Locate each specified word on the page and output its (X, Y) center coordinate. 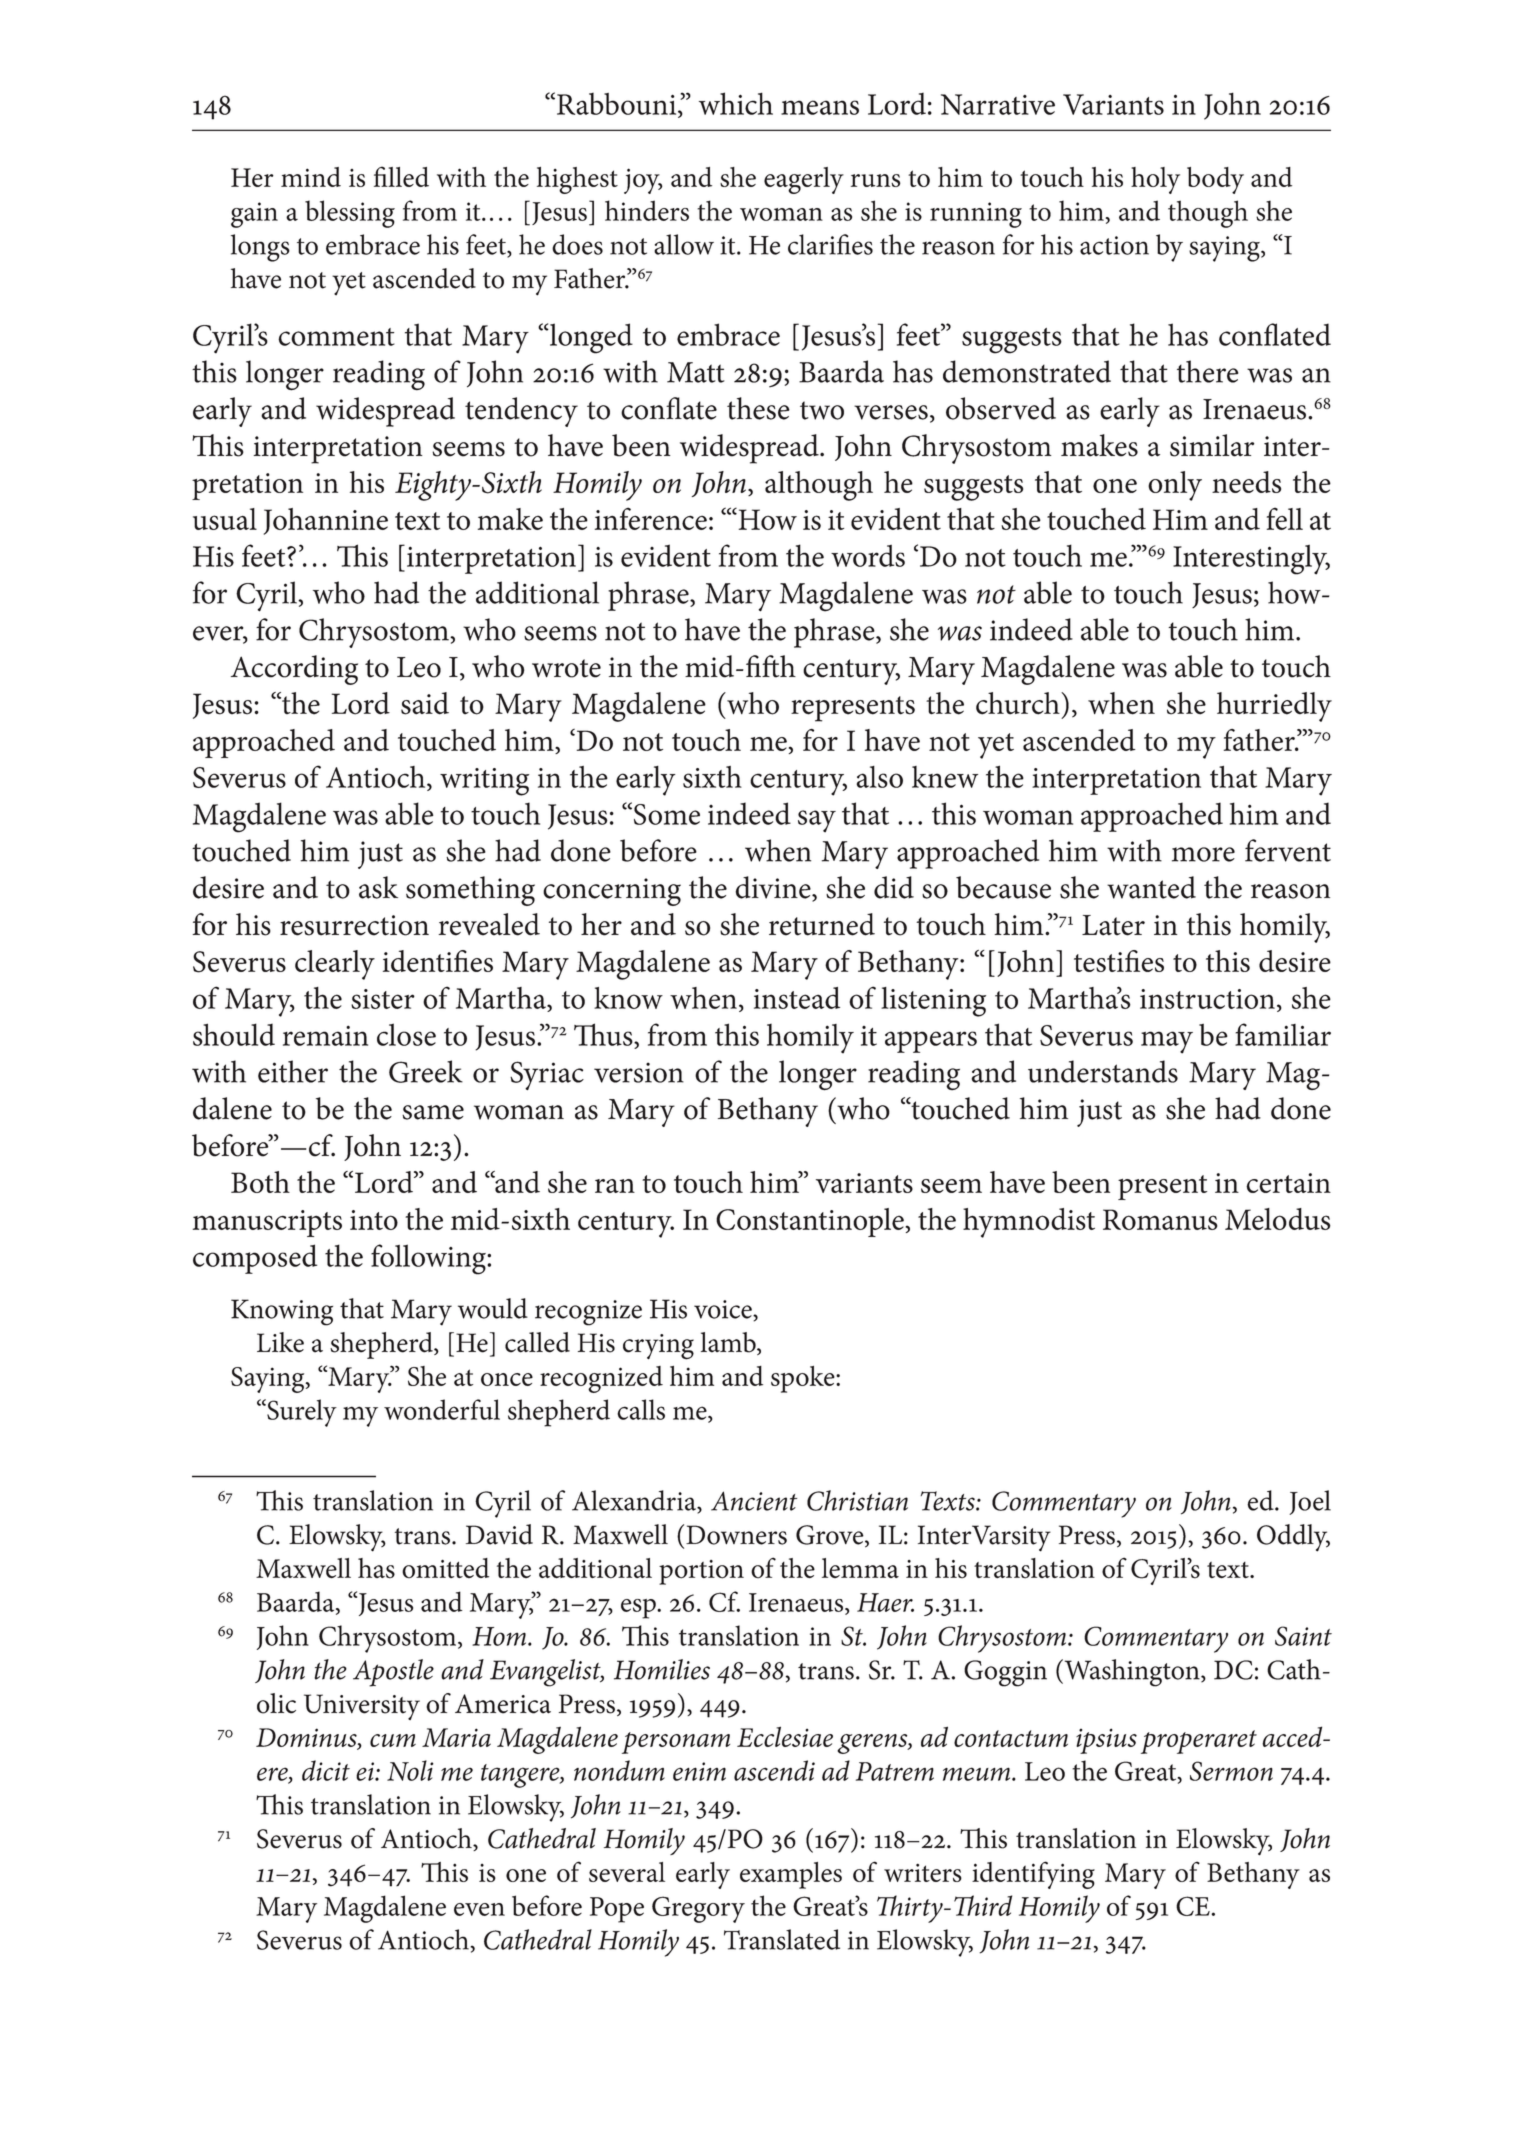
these (758, 408)
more (1203, 854)
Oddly (1293, 1538)
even (479, 1909)
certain (1288, 1183)
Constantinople (811, 1222)
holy (1155, 180)
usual (225, 519)
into (374, 1220)
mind (311, 177)
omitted (445, 1568)
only (1175, 486)
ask (378, 887)
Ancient (754, 1501)
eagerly (804, 180)
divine (774, 888)
